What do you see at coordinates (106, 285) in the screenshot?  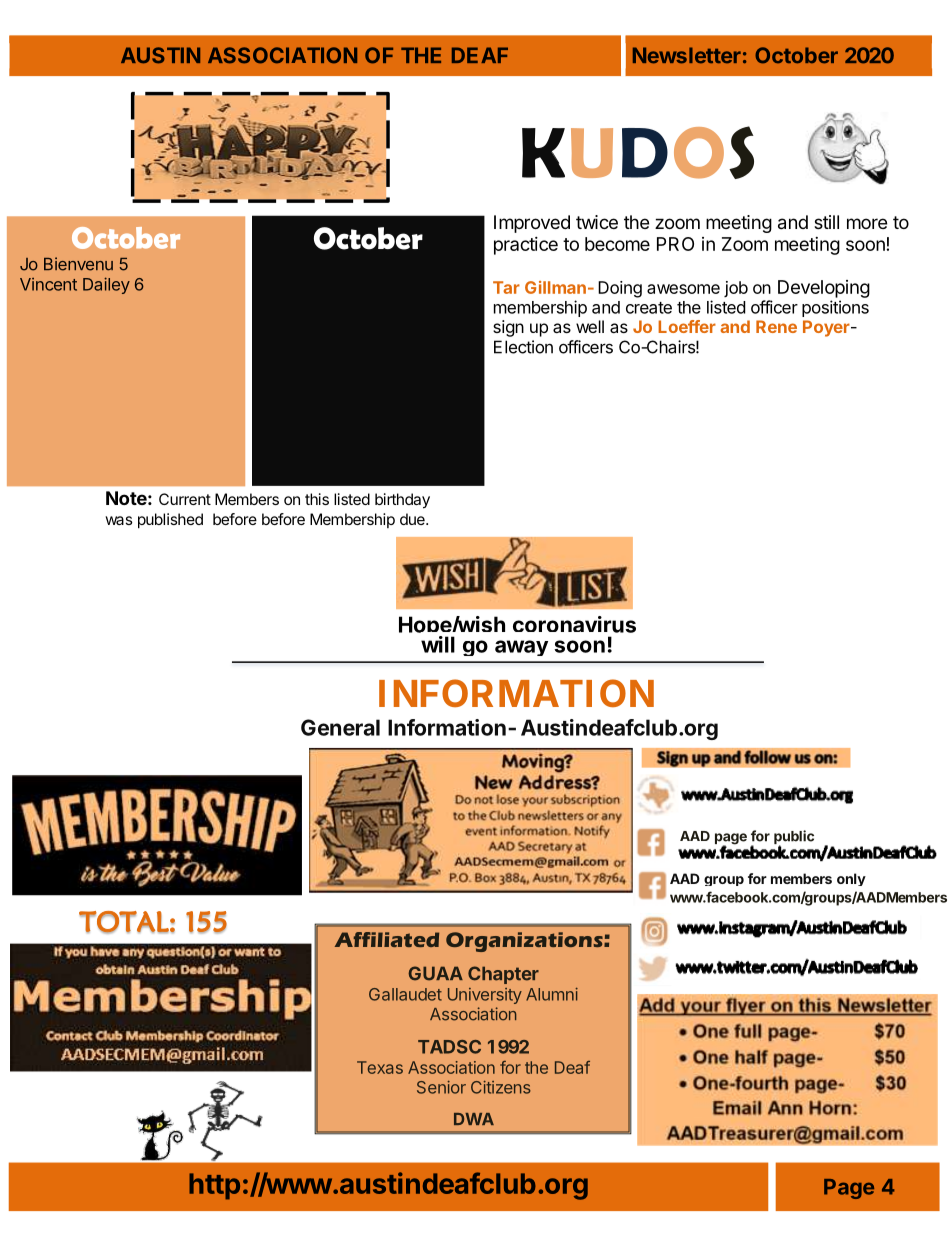 I see `Dailey` at bounding box center [106, 285].
